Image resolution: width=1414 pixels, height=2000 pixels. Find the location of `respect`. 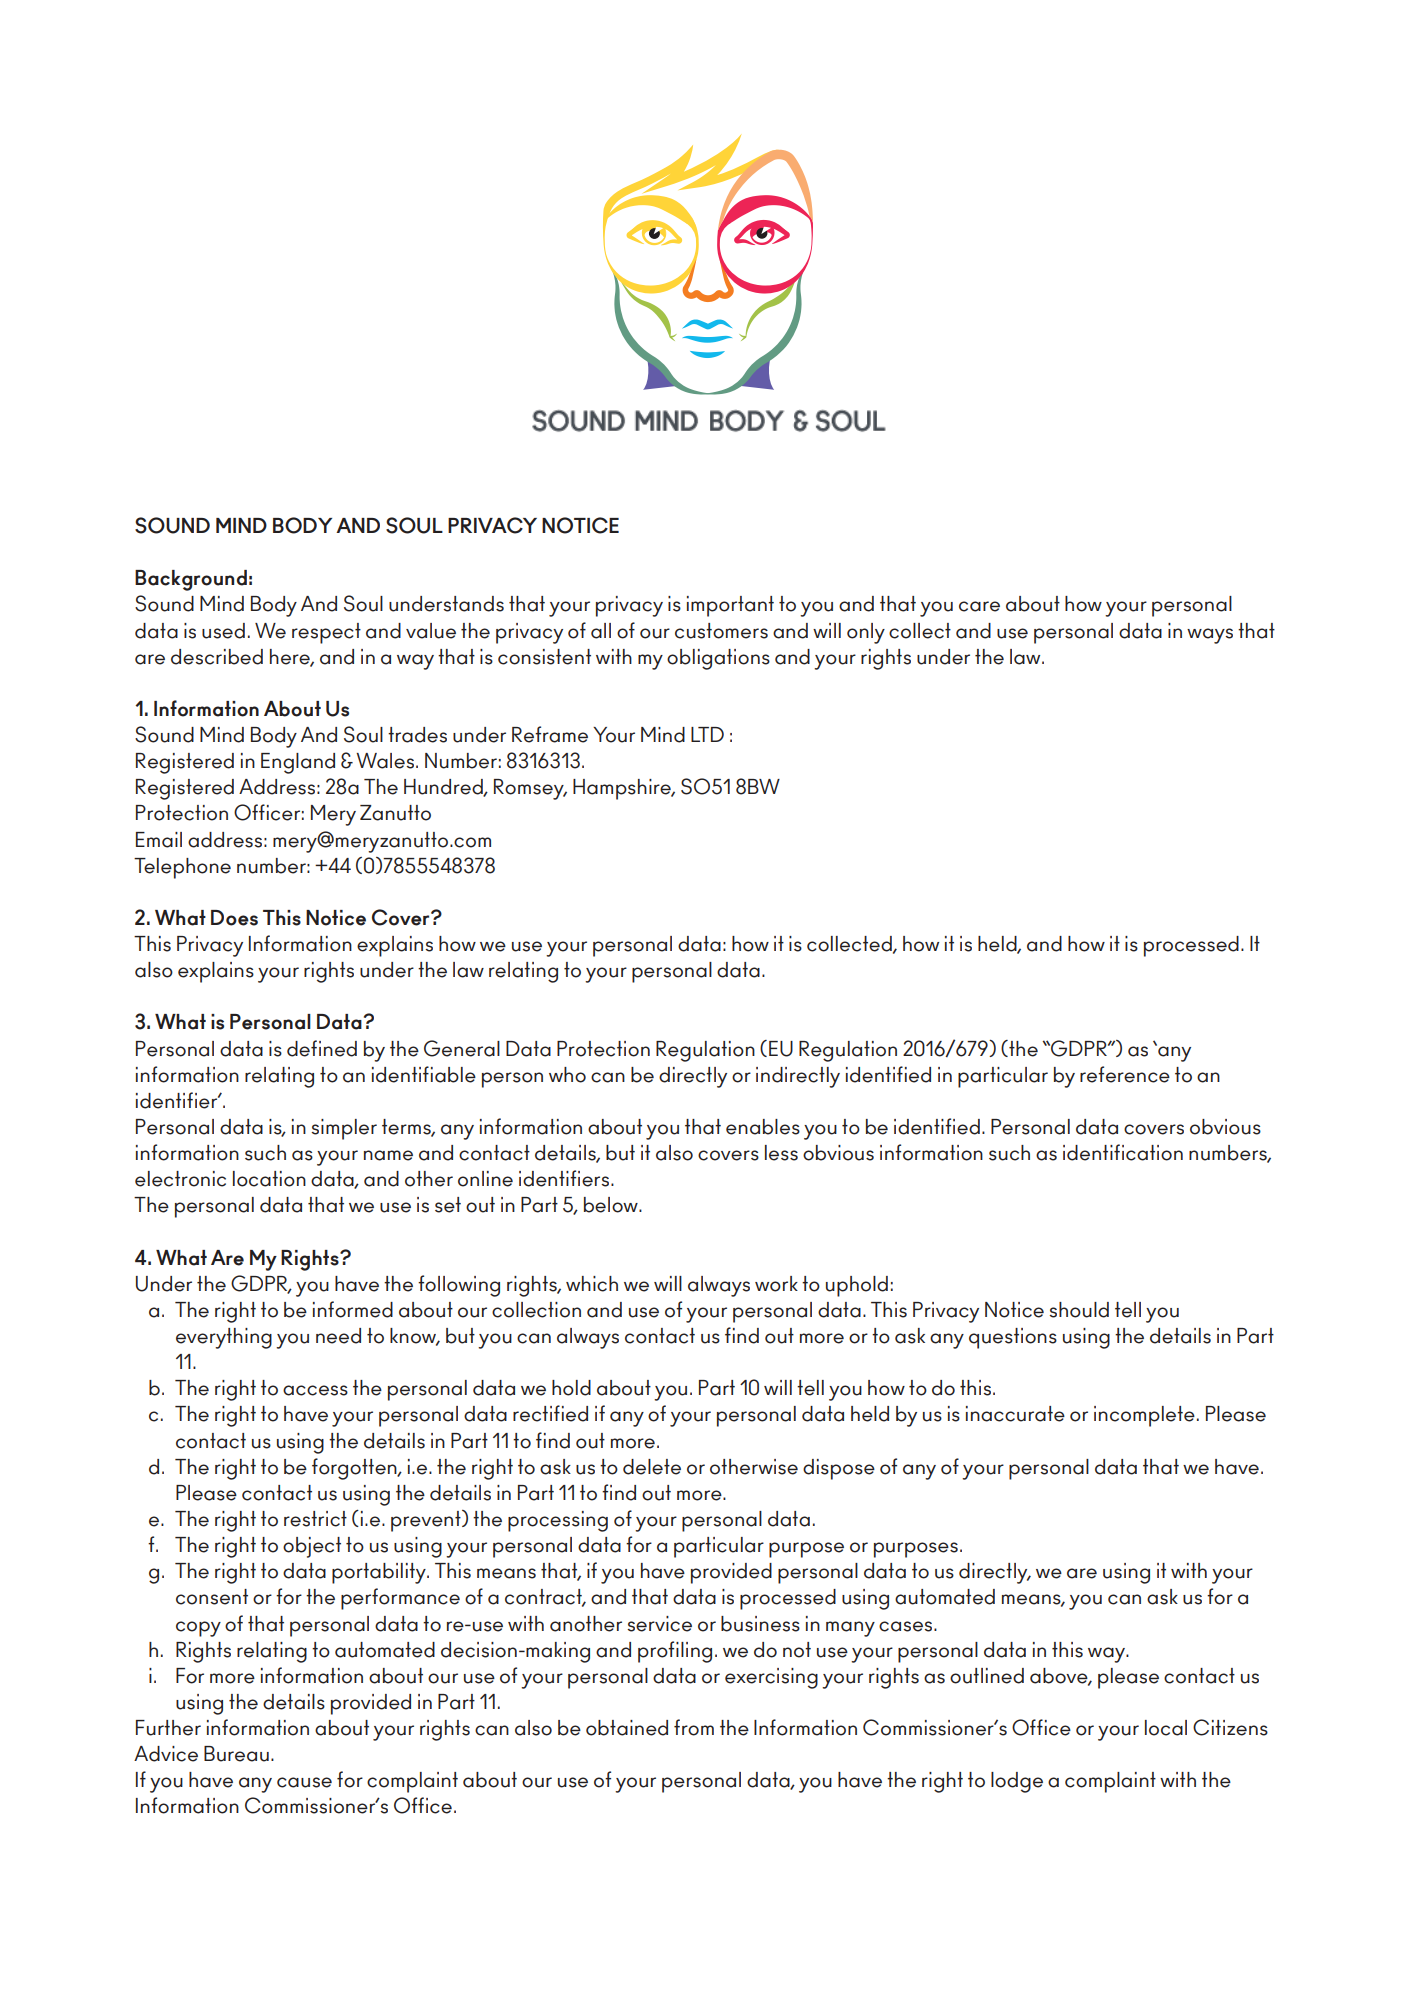

respect is located at coordinates (326, 633).
